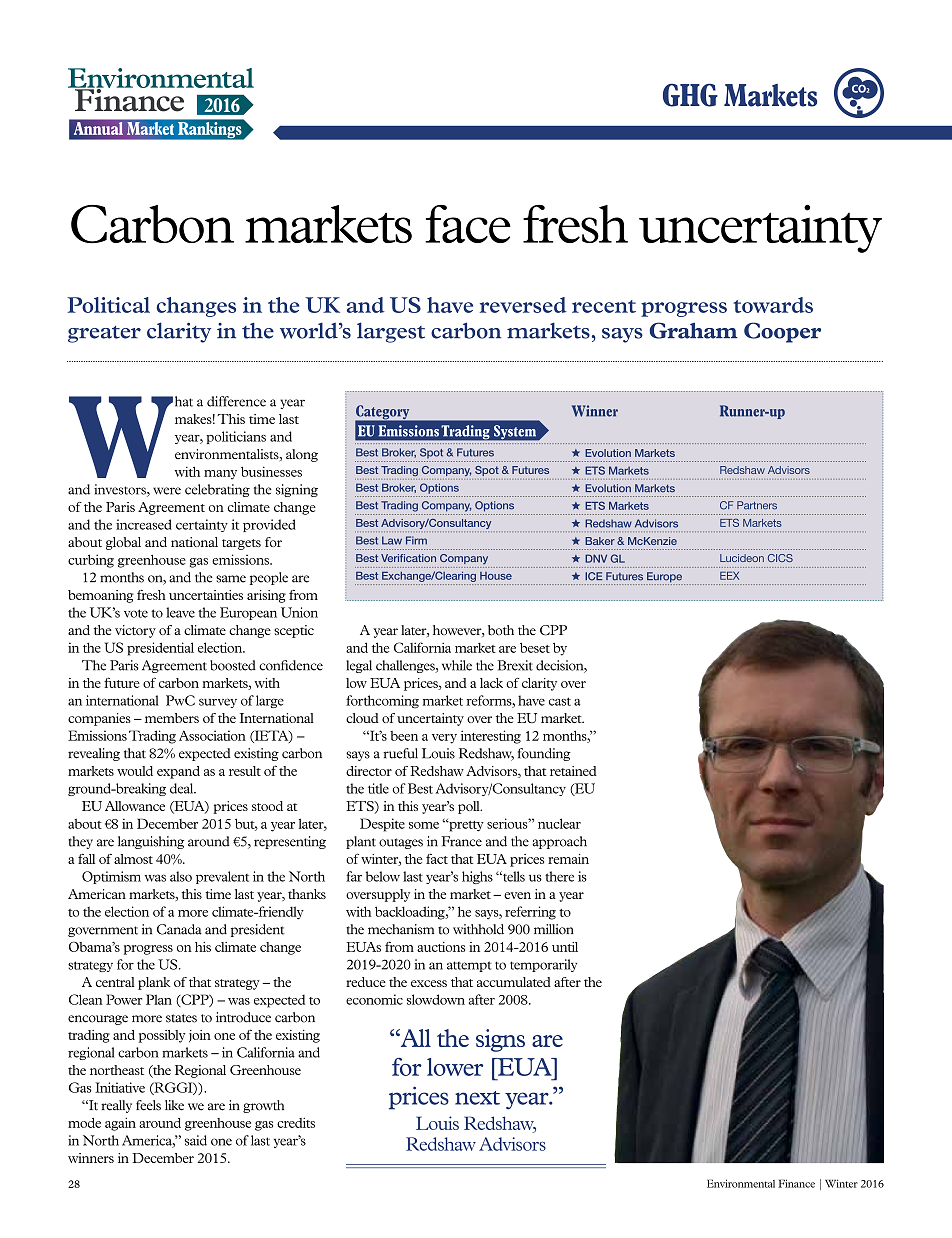 This screenshot has width=952, height=1238. Describe the element at coordinates (181, 876) in the screenshot. I see `also` at that location.
